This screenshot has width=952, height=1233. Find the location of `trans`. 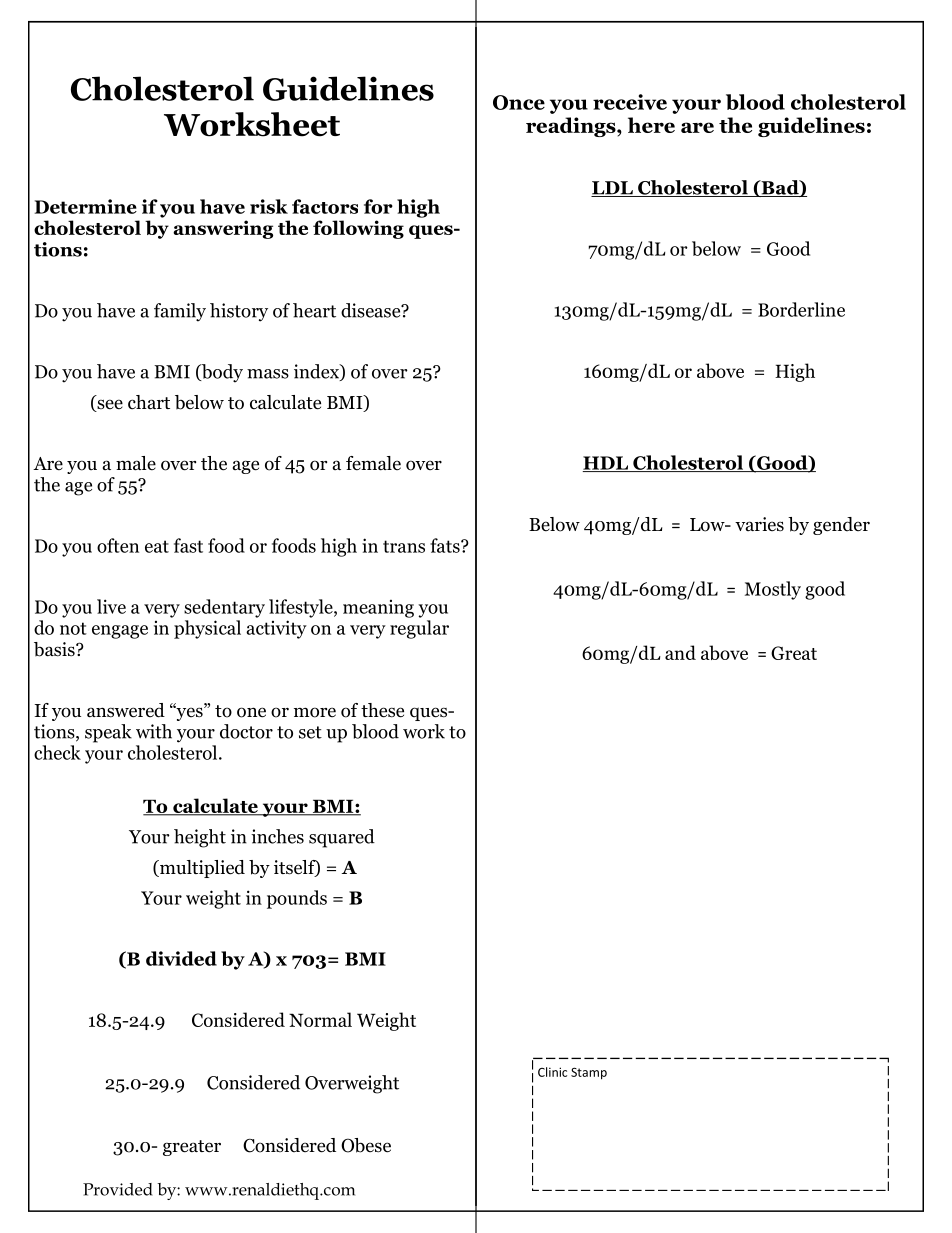

trans is located at coordinates (404, 546).
